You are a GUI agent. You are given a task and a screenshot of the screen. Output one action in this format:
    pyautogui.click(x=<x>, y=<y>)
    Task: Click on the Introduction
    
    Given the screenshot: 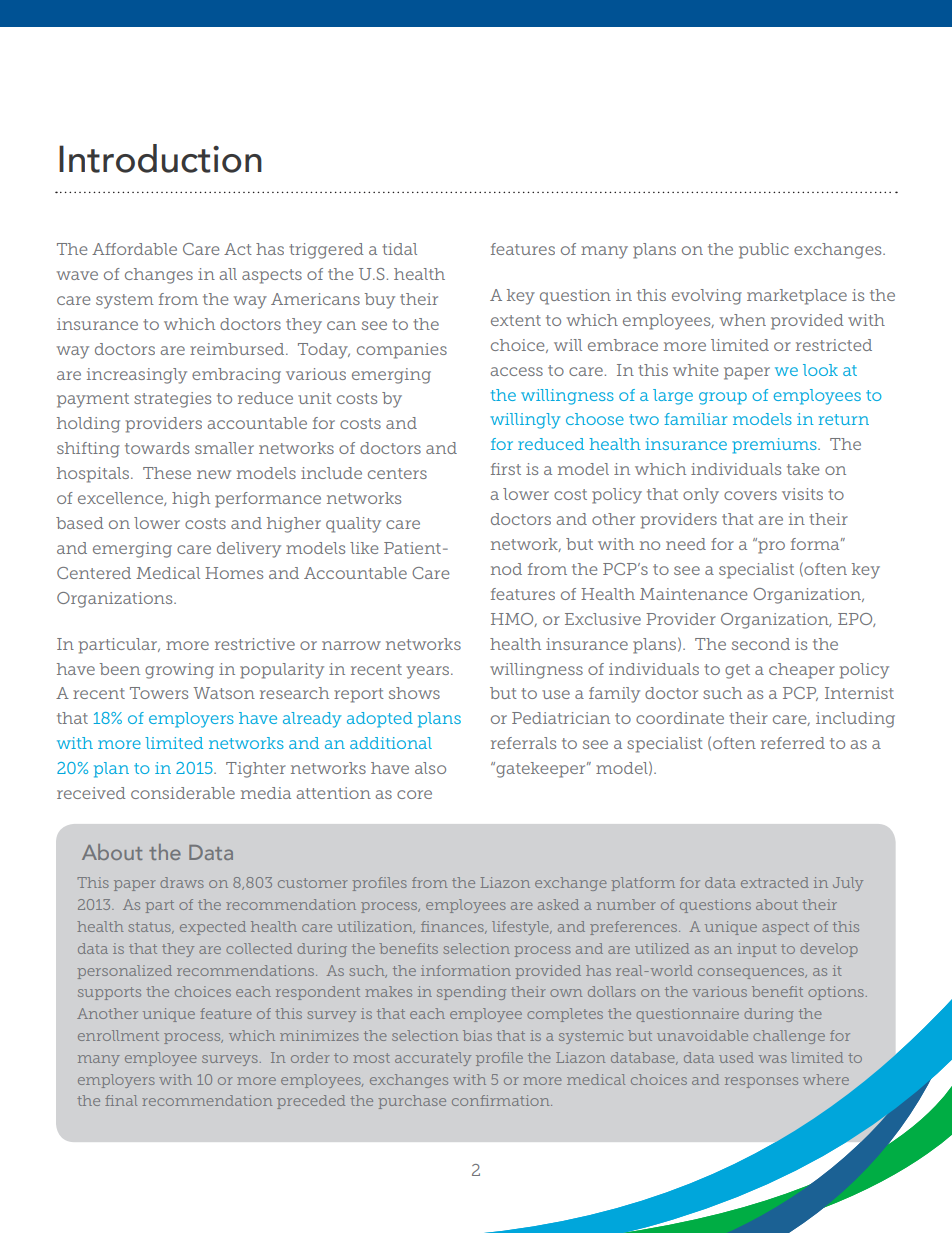 What is the action you would take?
    pyautogui.click(x=160, y=158)
